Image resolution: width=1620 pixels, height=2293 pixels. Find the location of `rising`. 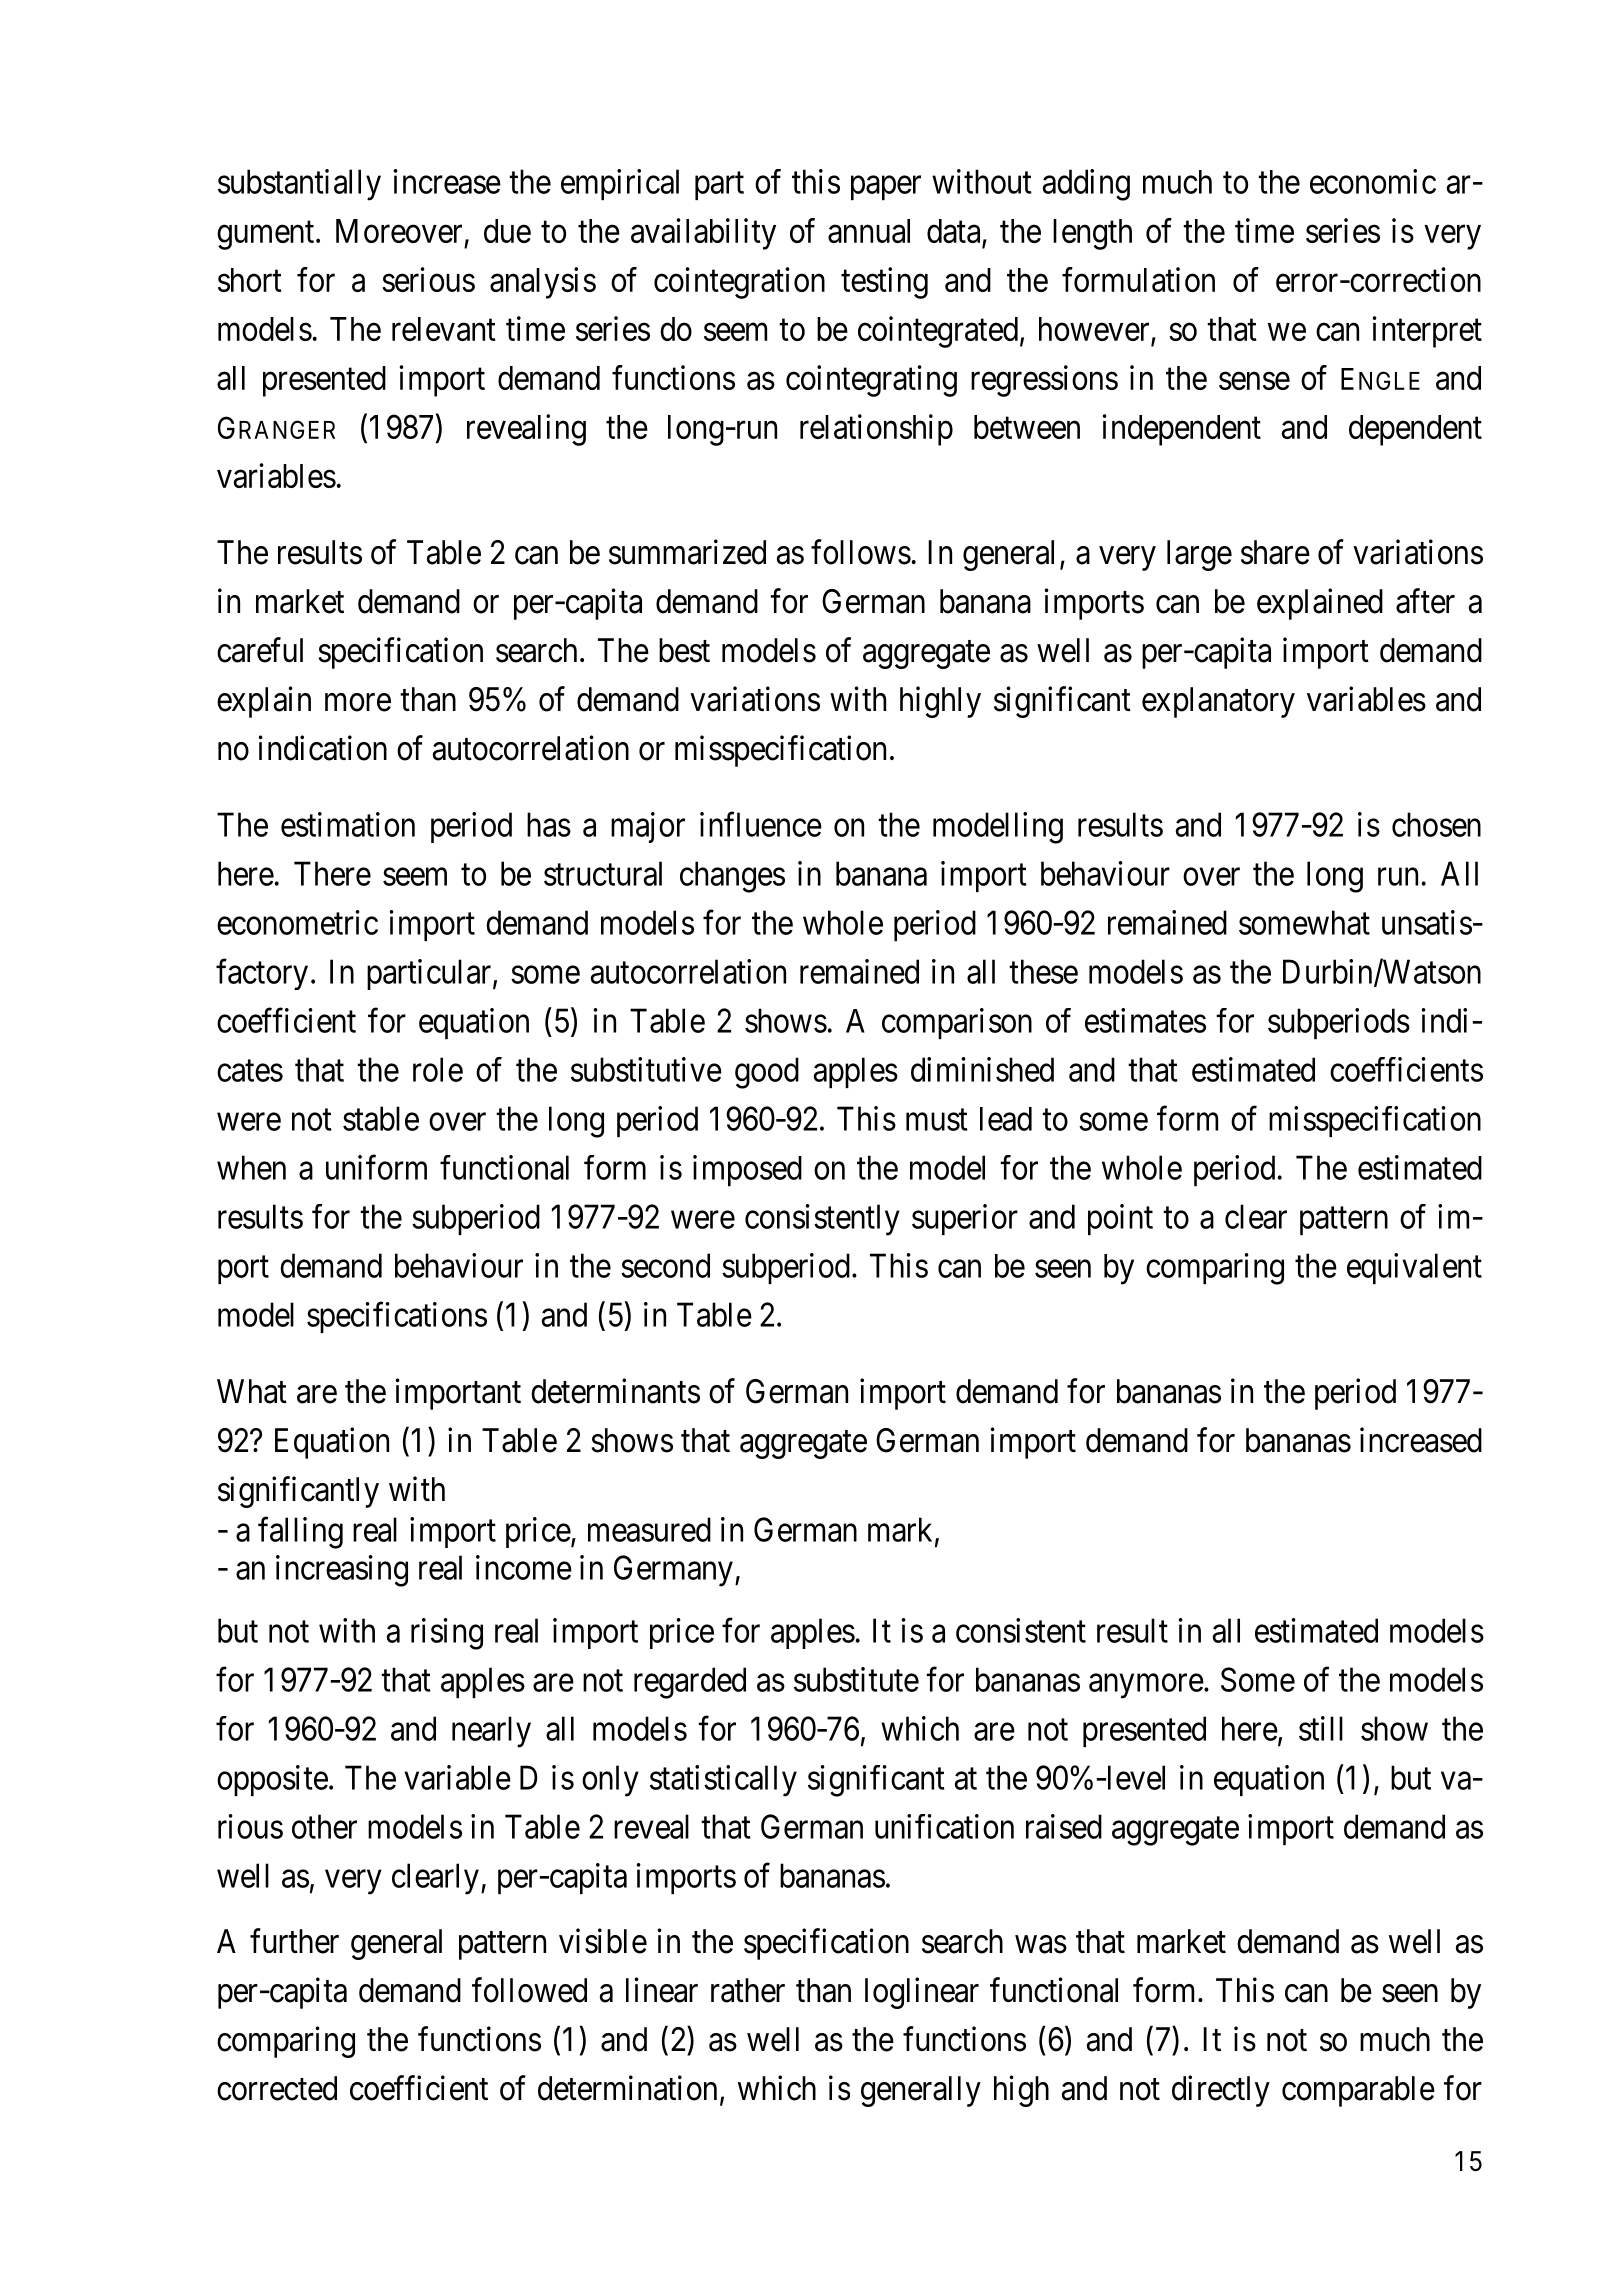

rising is located at coordinates (447, 1634).
